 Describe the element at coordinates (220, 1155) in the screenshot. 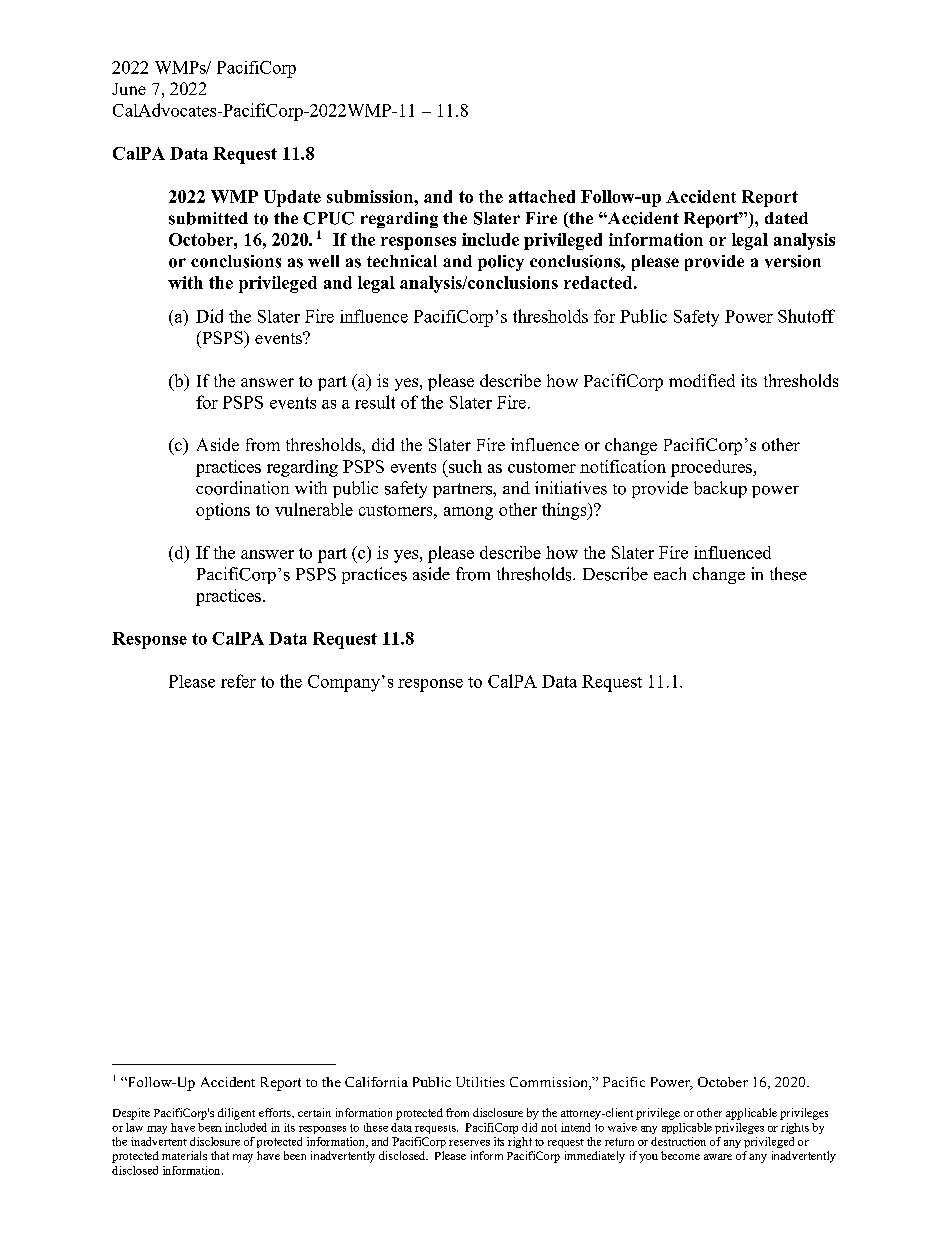

I see `that` at that location.
